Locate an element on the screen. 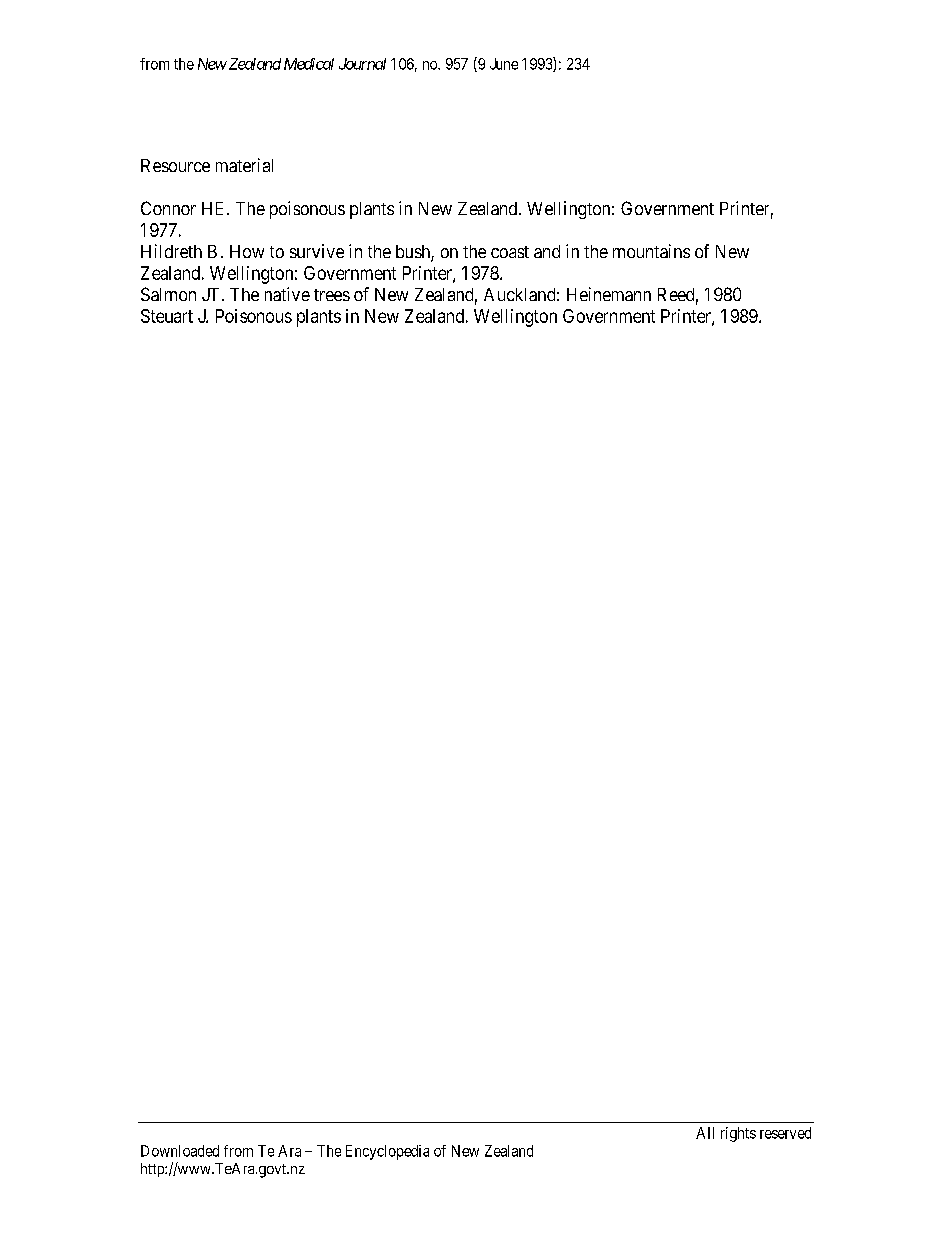  trees is located at coordinates (332, 295).
